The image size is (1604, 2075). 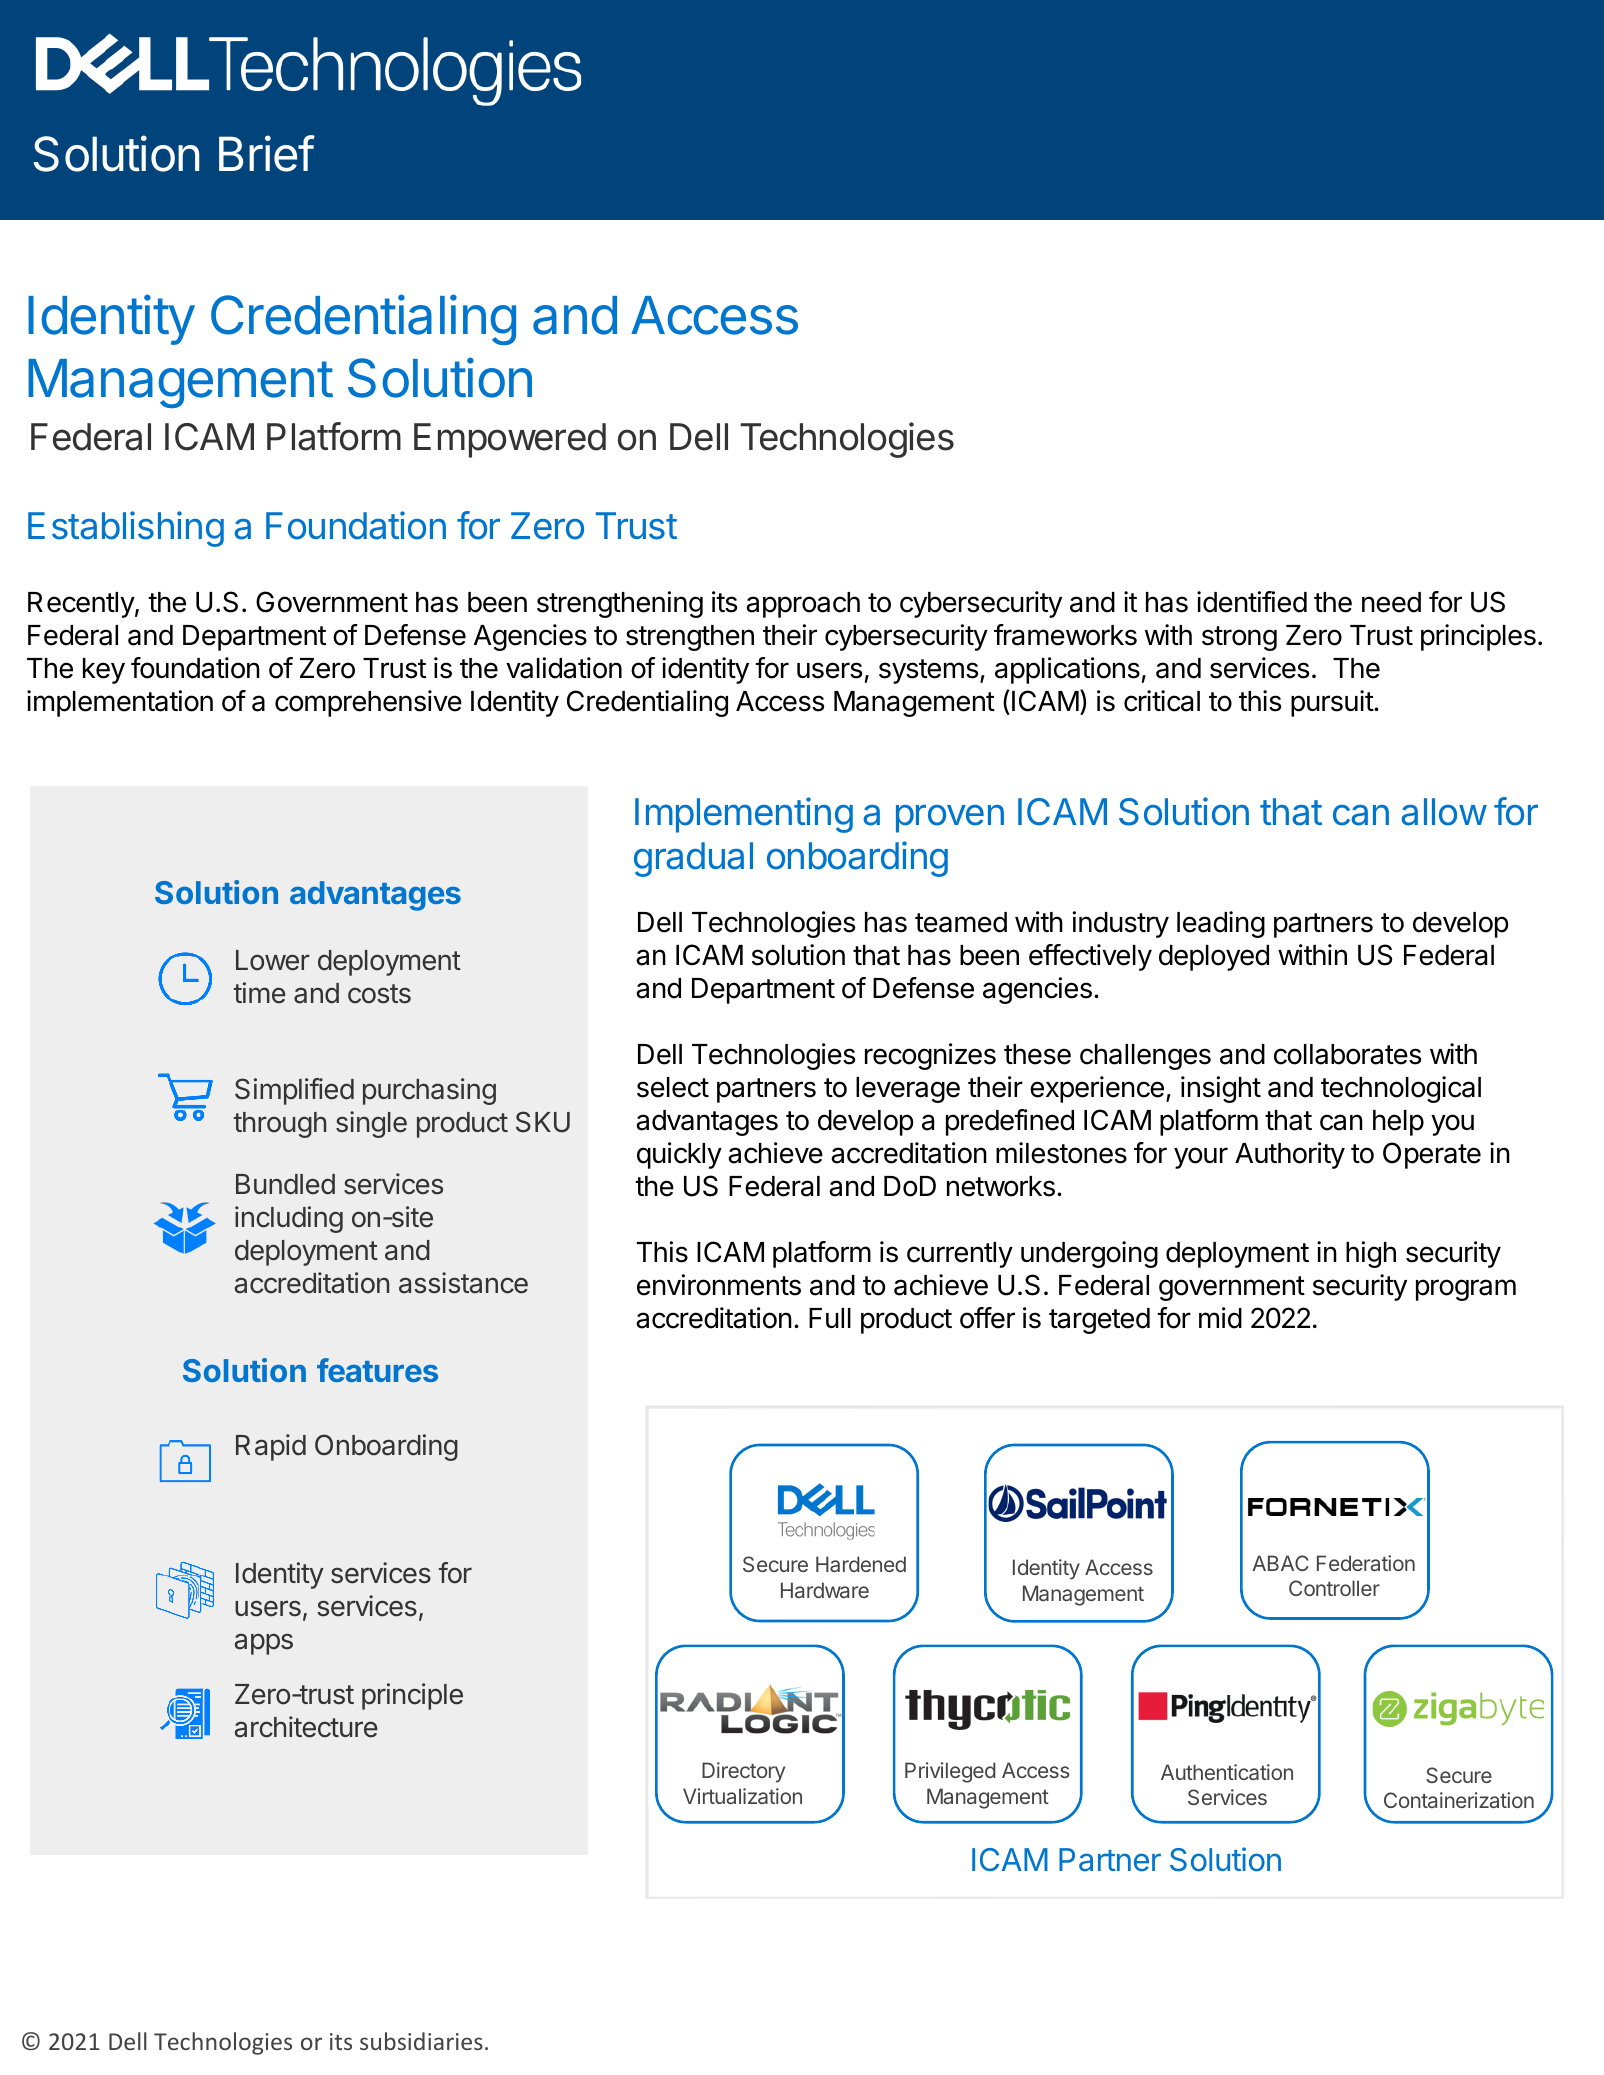 What do you see at coordinates (1280, 1563) in the document?
I see `ABAC` at bounding box center [1280, 1563].
